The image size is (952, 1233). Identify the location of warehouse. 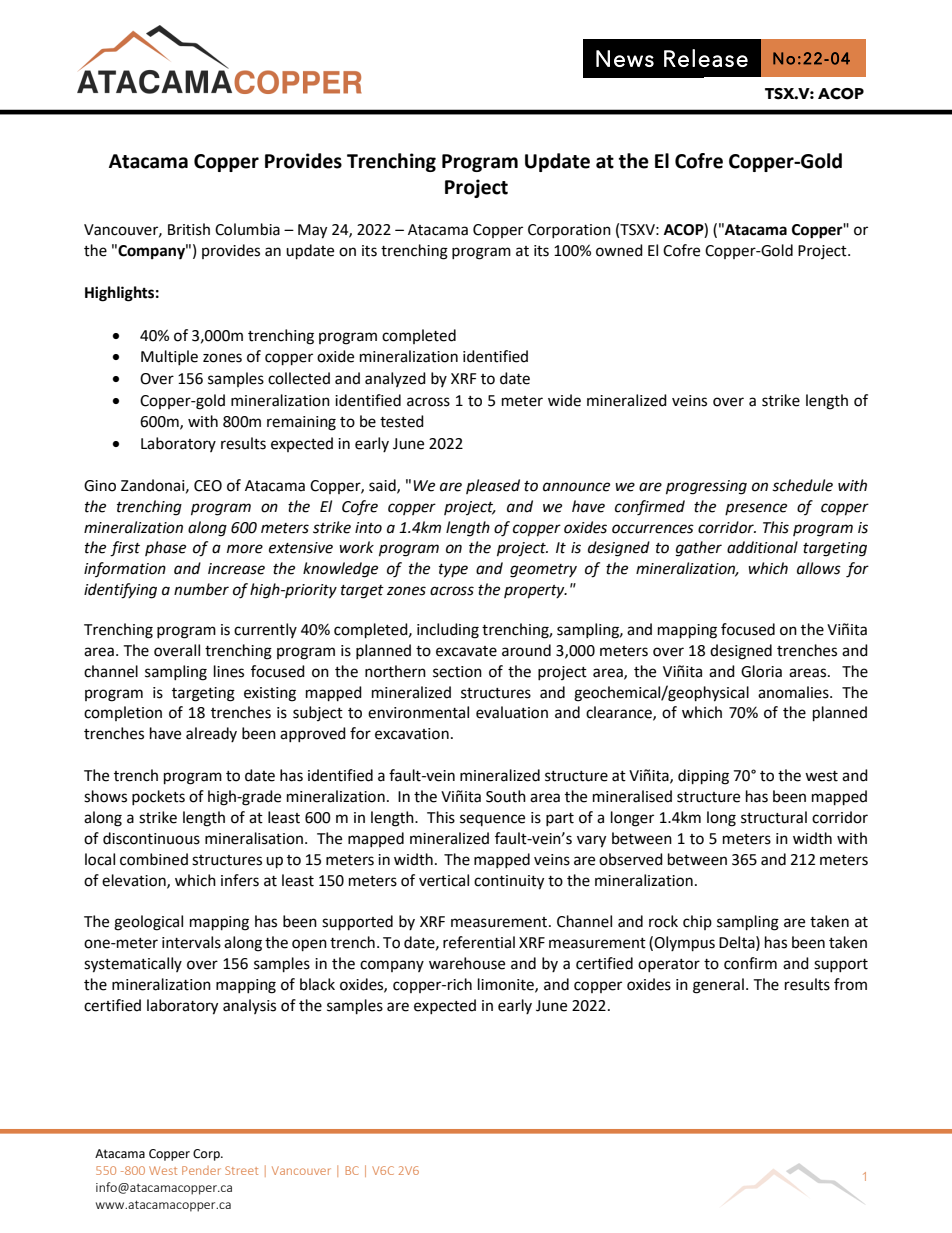
(467, 963).
